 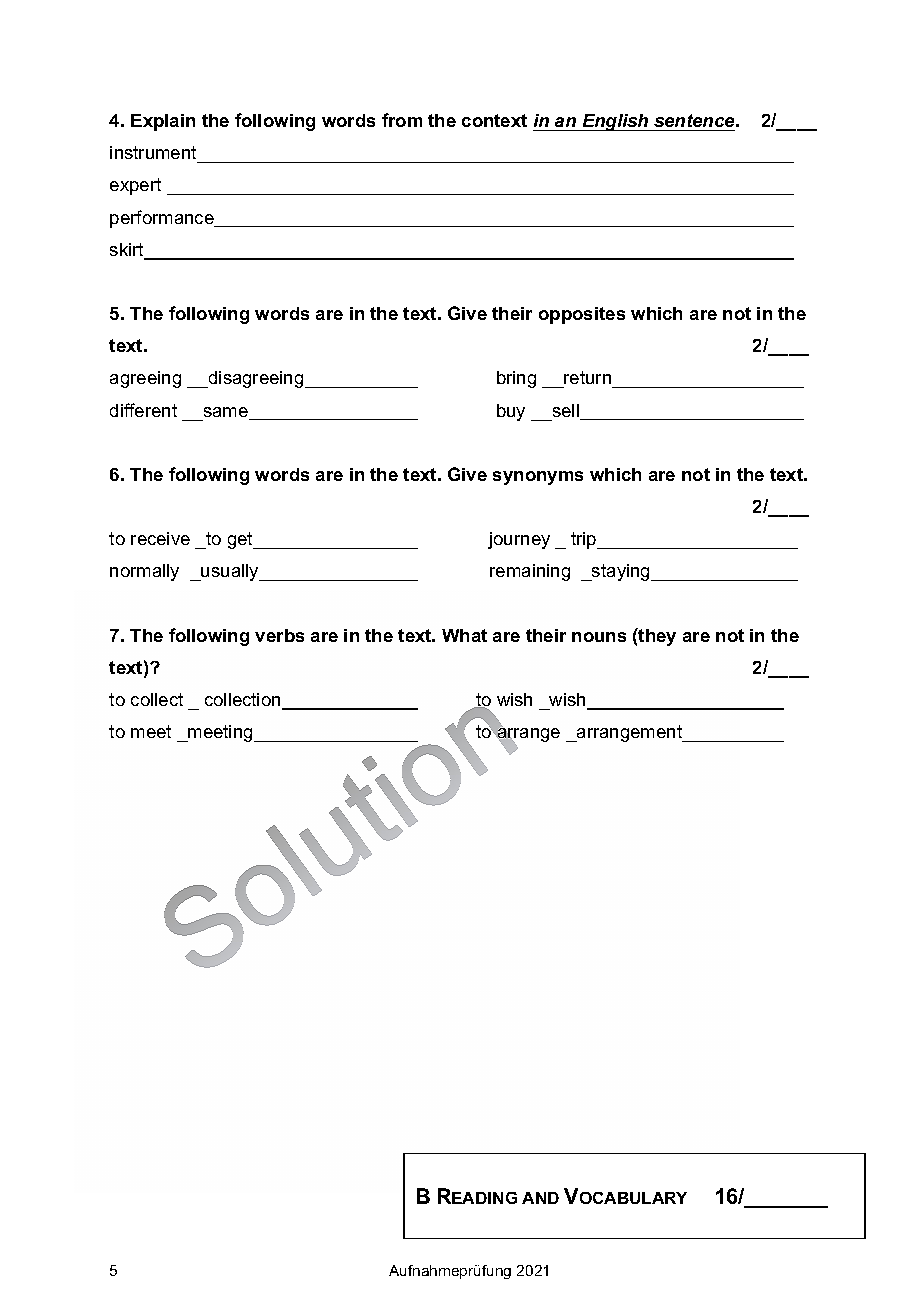 I want to click on different, so click(x=143, y=410).
